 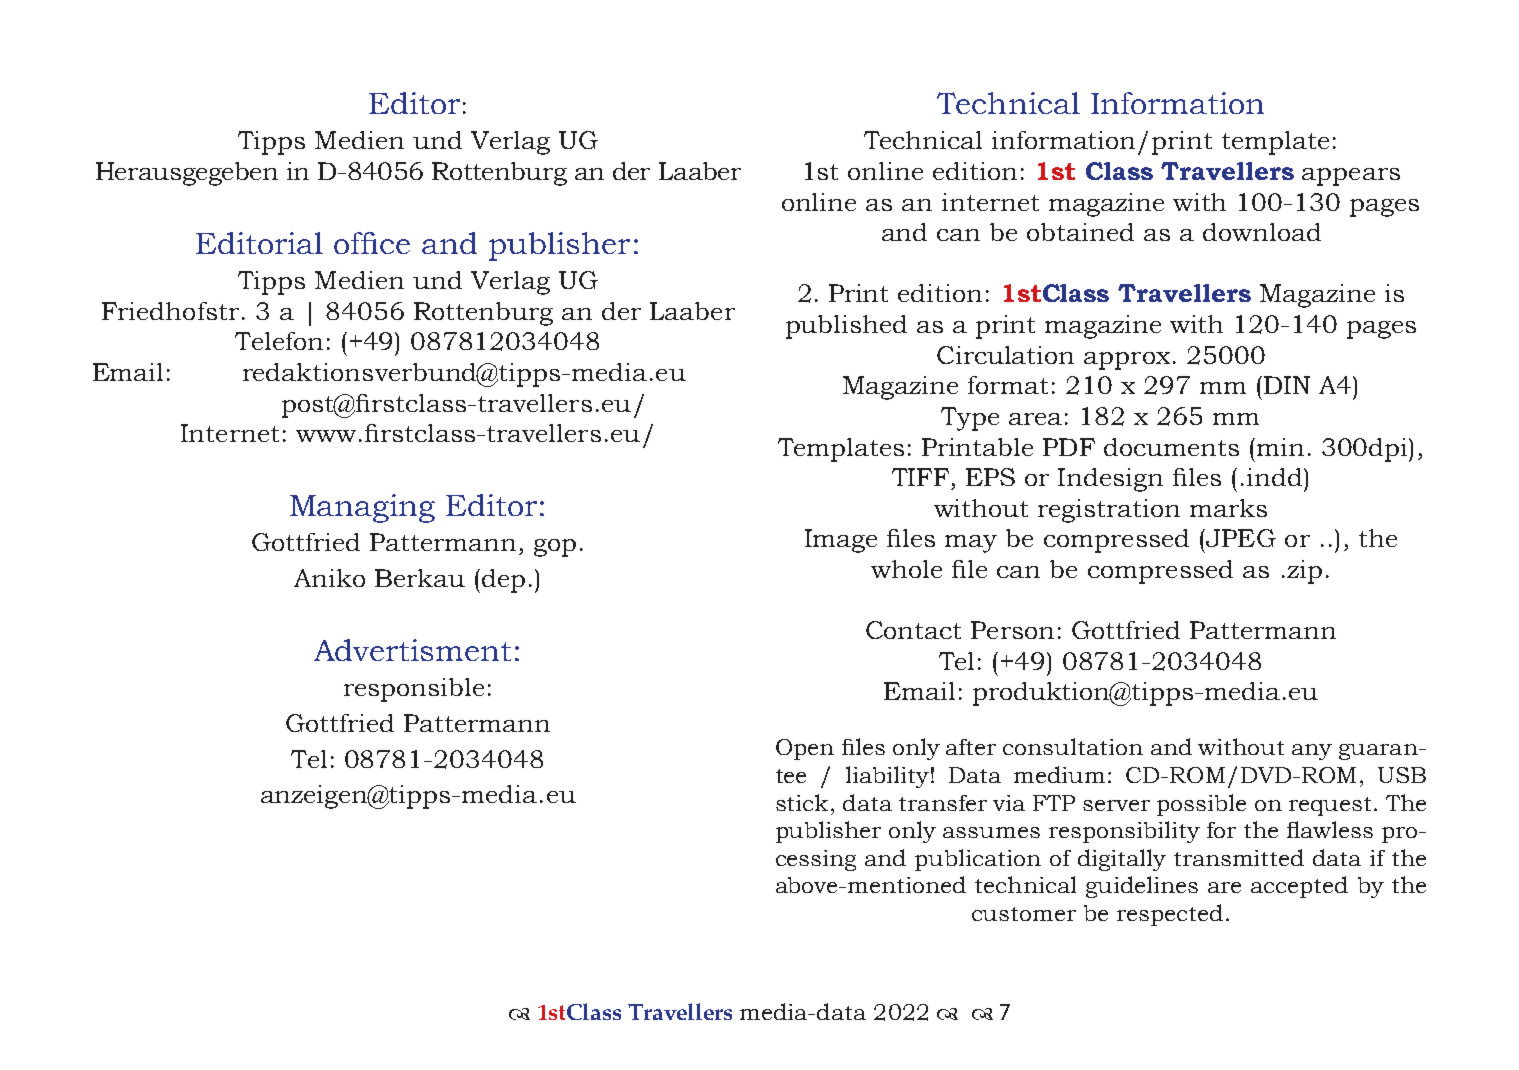 I want to click on Telefon, so click(x=279, y=341).
